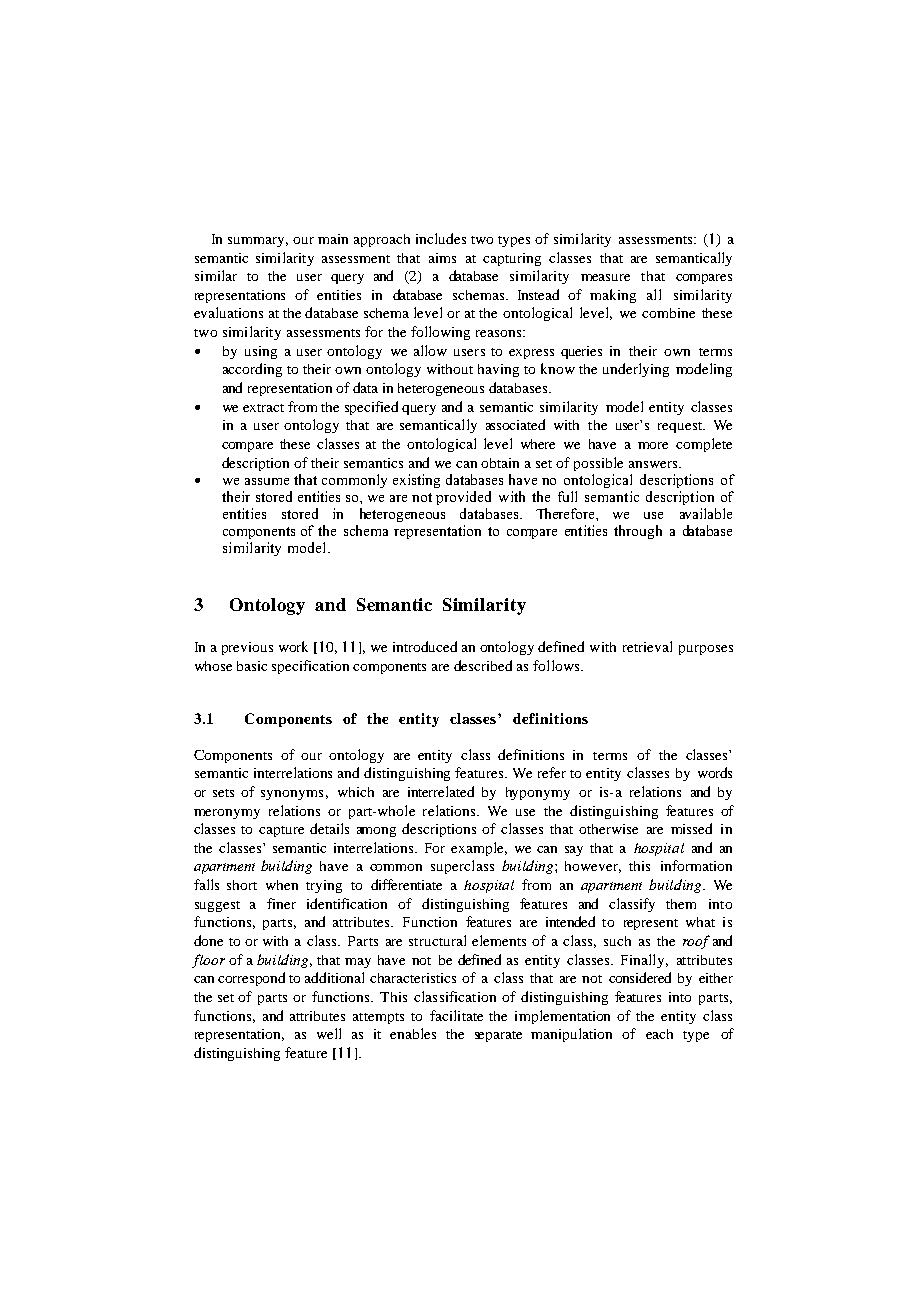  Describe the element at coordinates (258, 242) in the document. I see `summary` at that location.
